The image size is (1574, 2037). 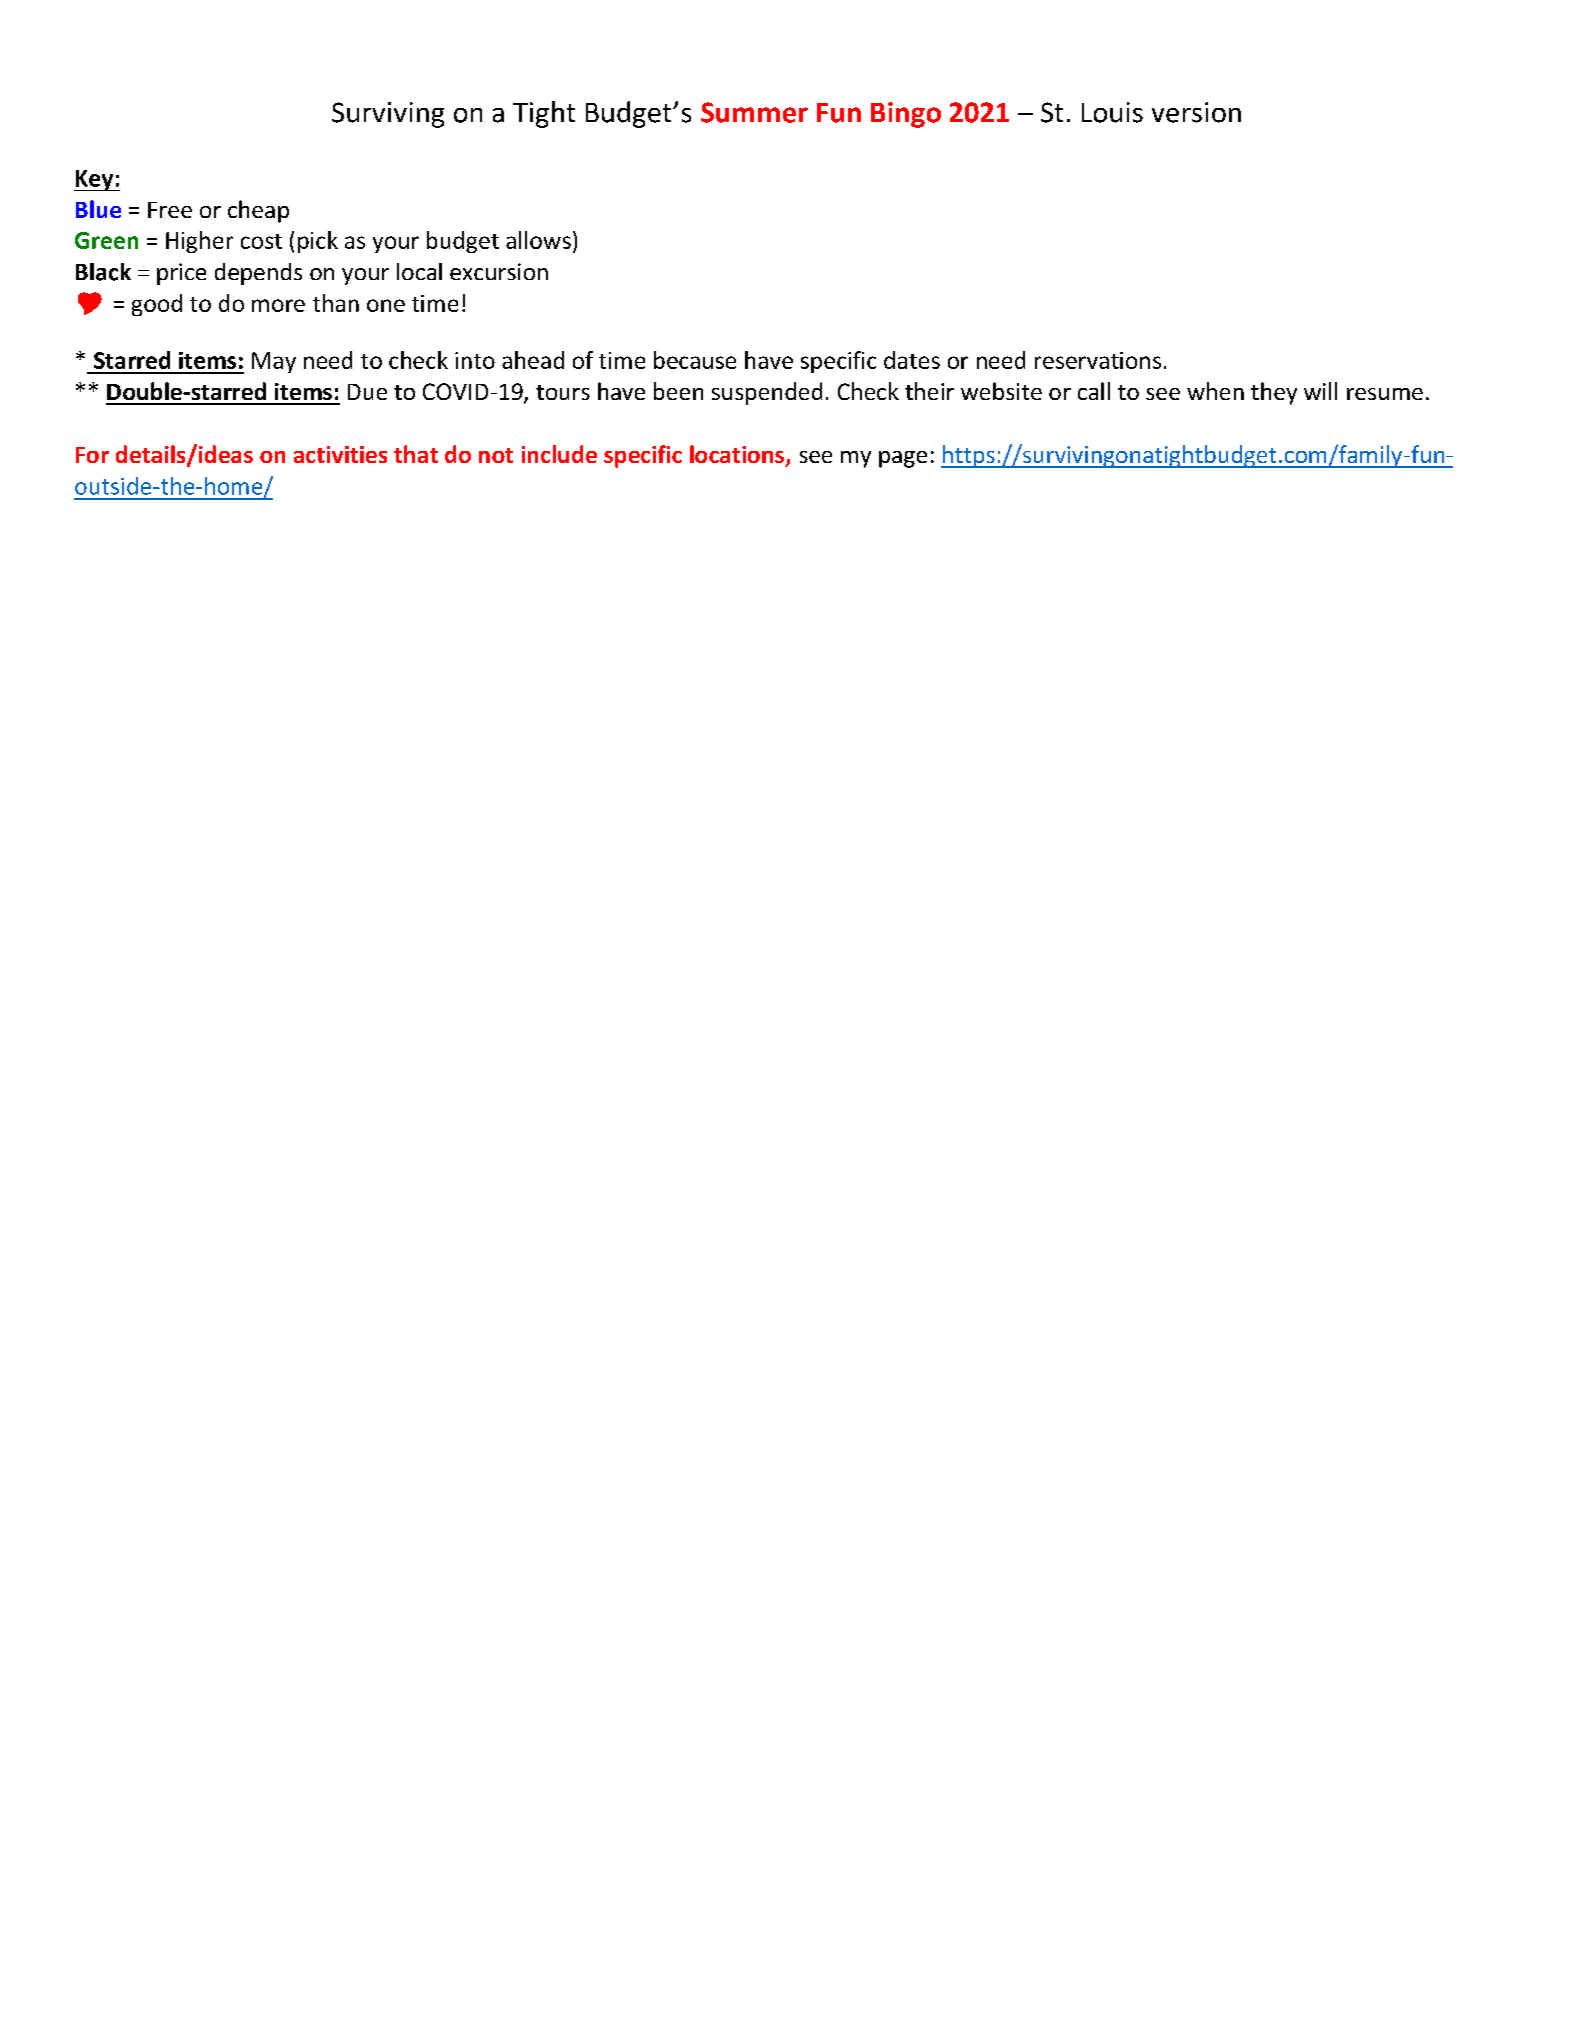 What do you see at coordinates (754, 112) in the document?
I see `Summer` at bounding box center [754, 112].
